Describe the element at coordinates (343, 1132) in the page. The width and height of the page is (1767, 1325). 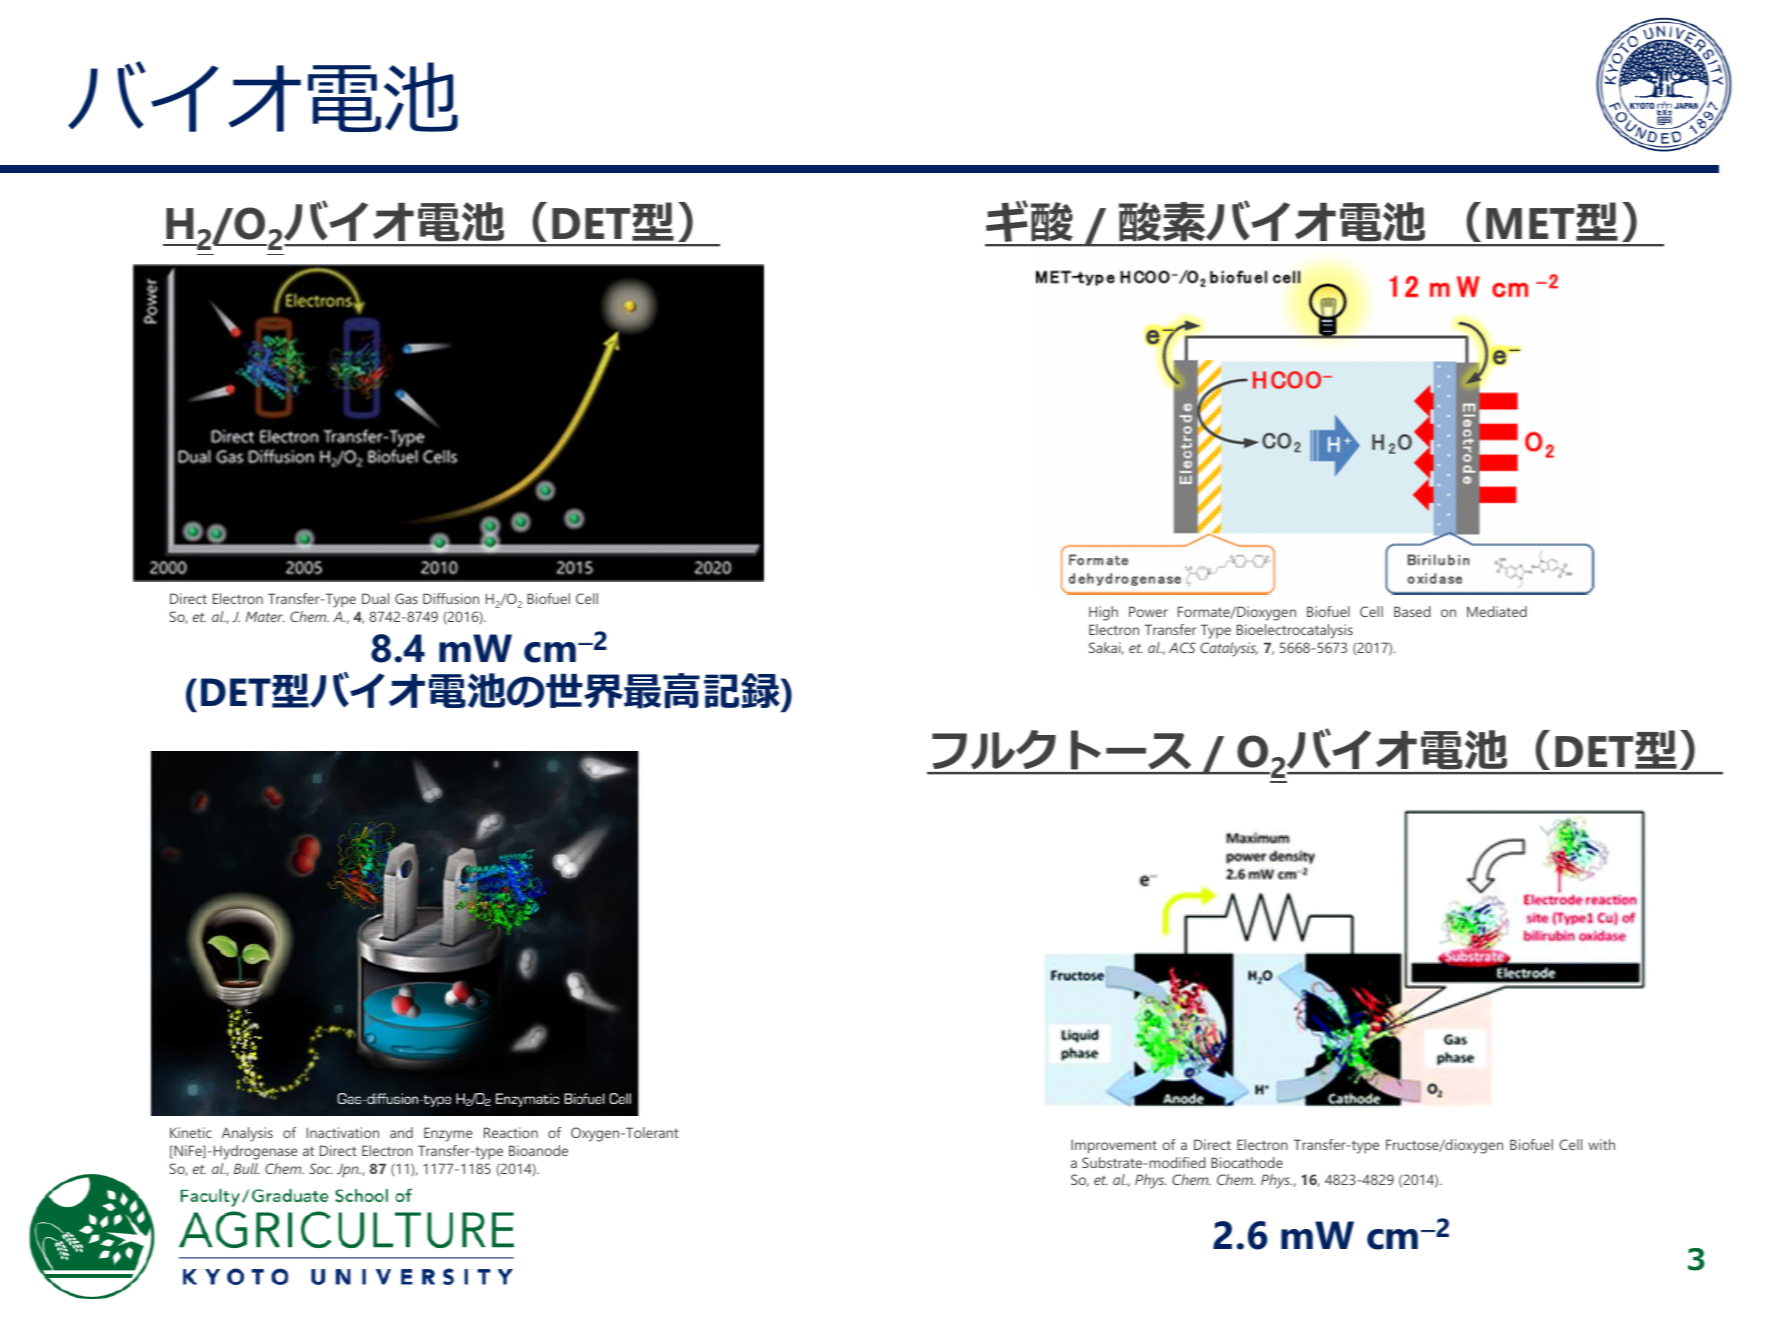
I see `Inactivation` at that location.
